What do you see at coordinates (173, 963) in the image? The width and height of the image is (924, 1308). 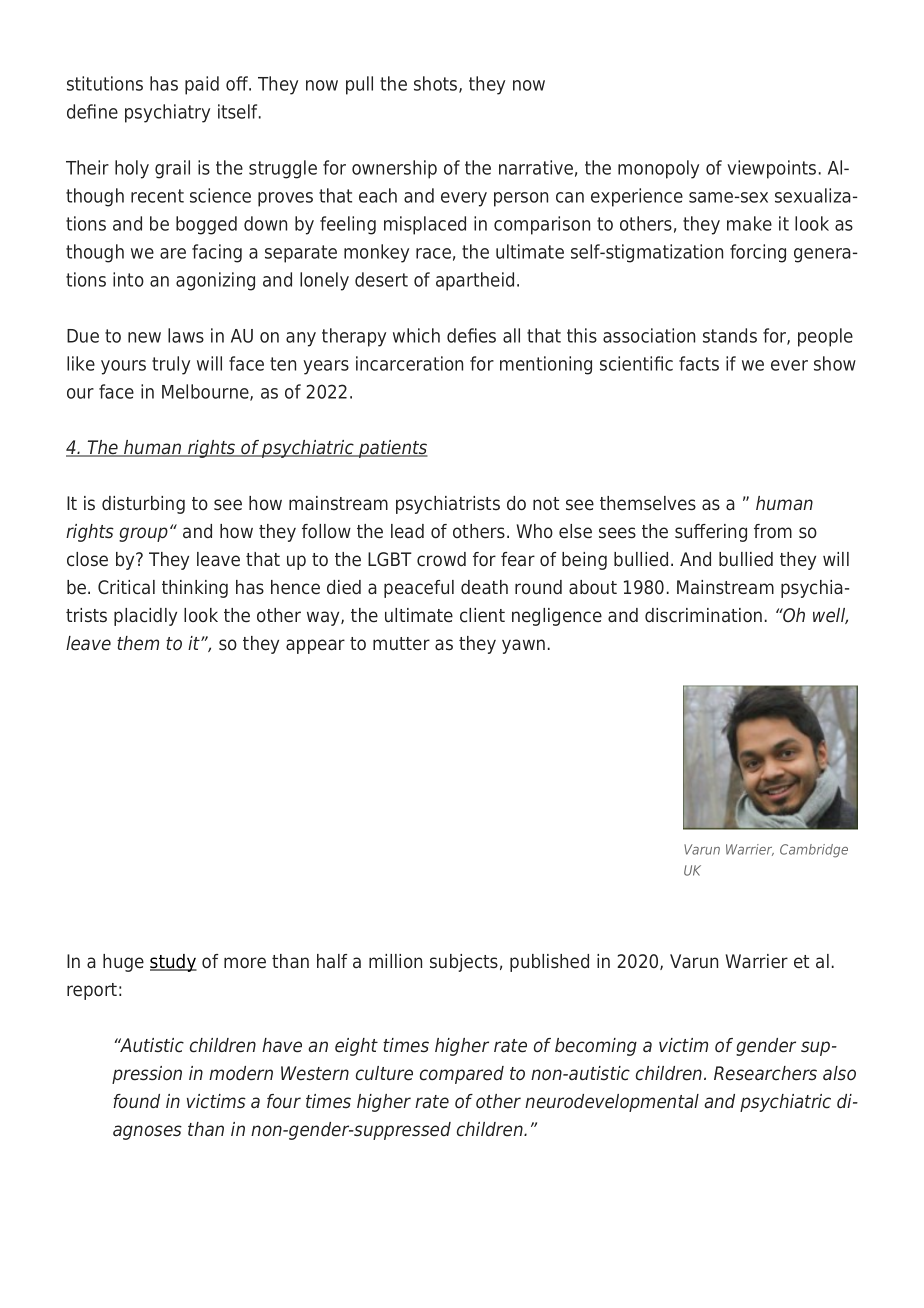 I see `study` at bounding box center [173, 963].
